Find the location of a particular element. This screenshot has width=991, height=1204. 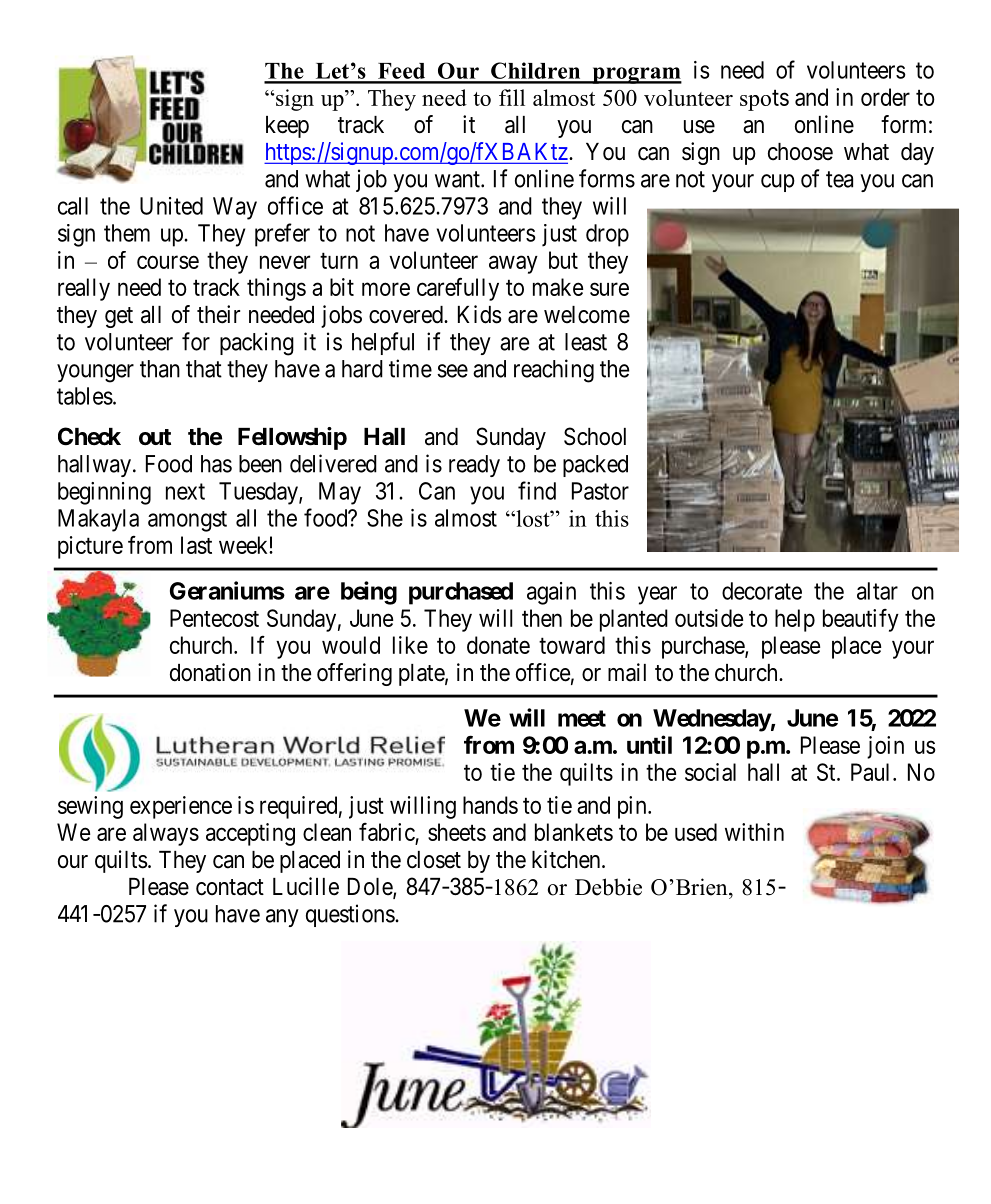

than is located at coordinates (160, 369).
